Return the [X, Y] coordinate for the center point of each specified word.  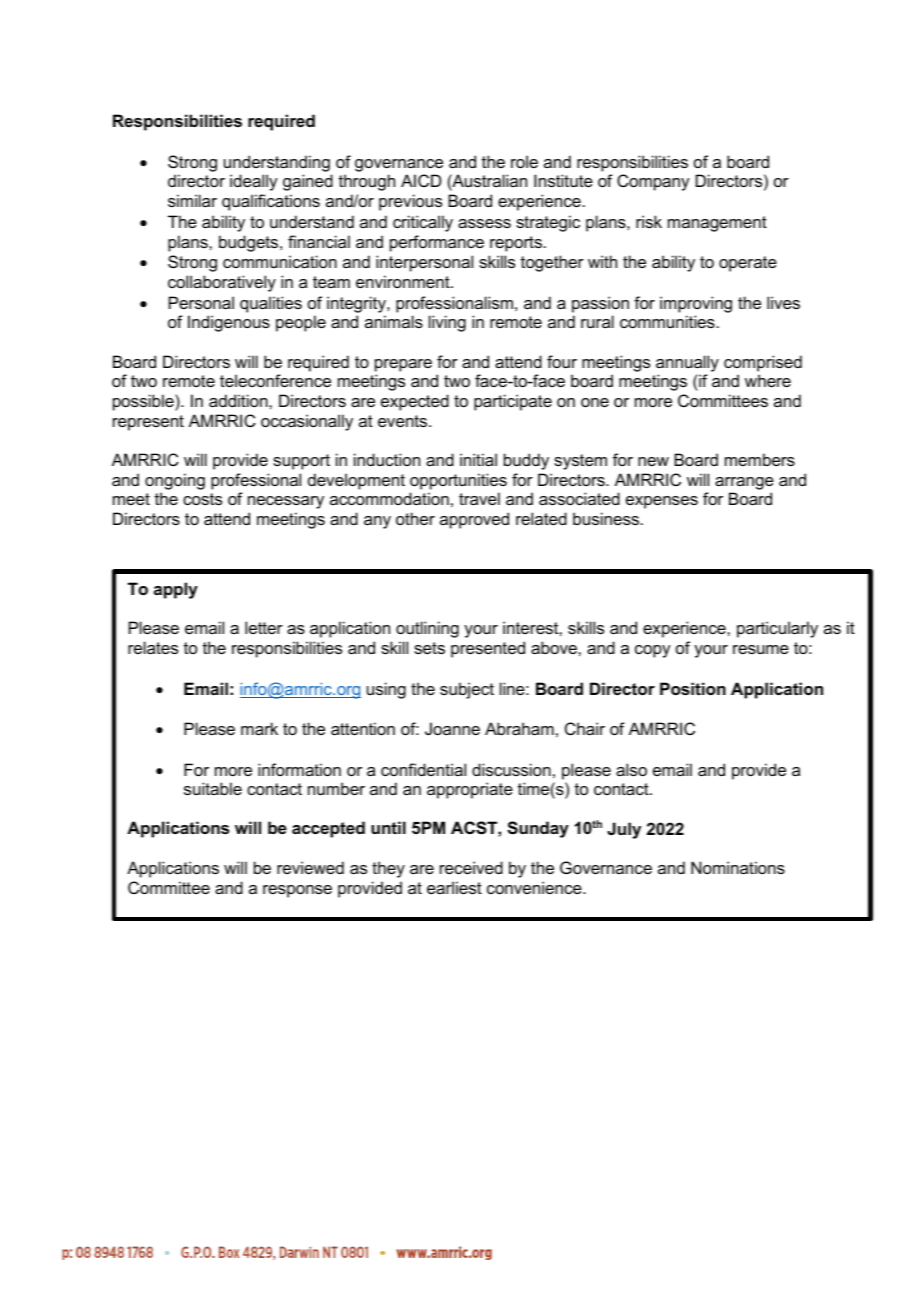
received [471, 867]
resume [761, 649]
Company [653, 182]
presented [488, 649]
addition [239, 400]
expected [415, 402]
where [768, 380]
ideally [254, 182]
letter [264, 627]
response [297, 891]
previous [410, 202]
